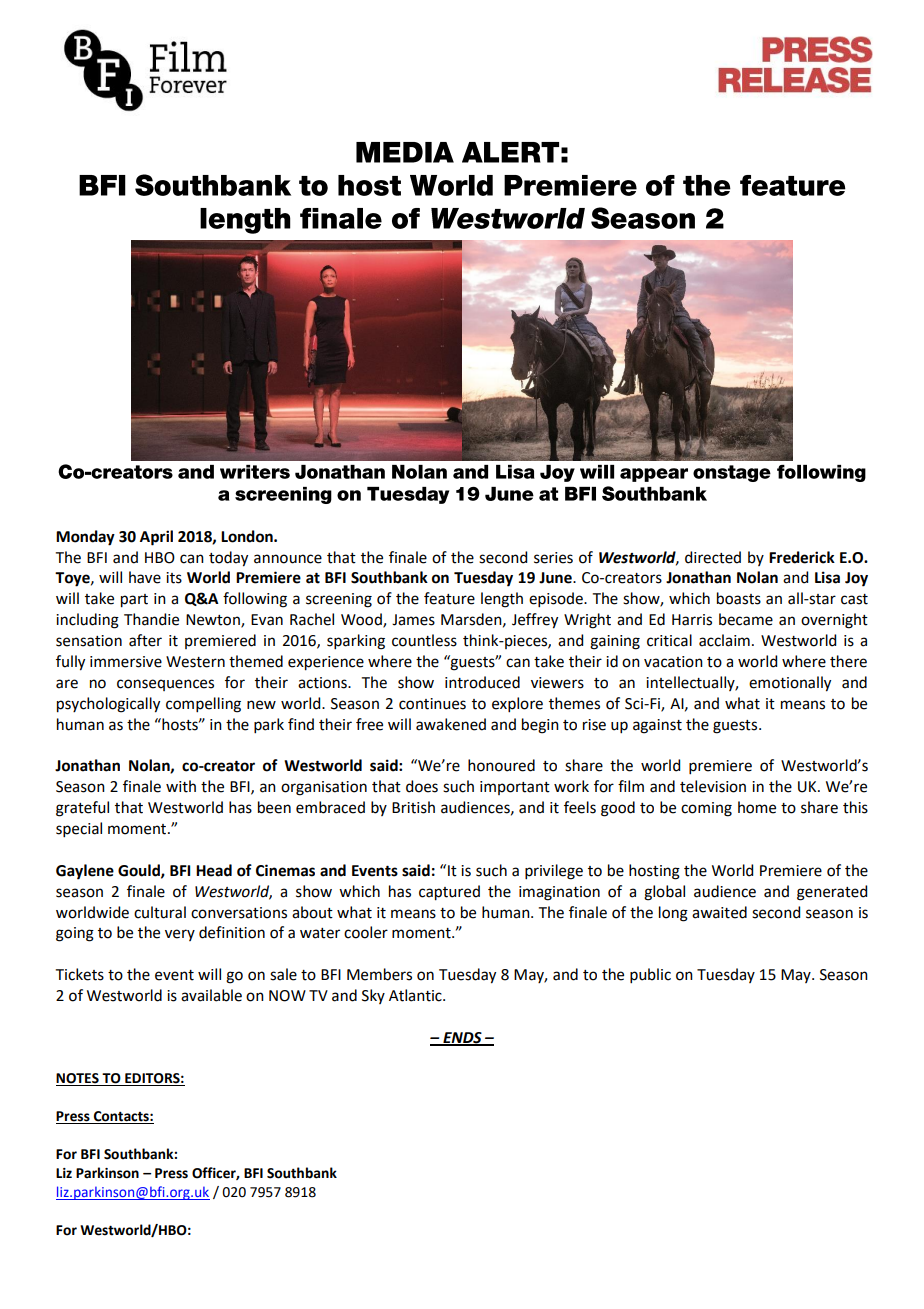 The width and height of the screenshot is (924, 1309). I want to click on captured, so click(449, 893).
